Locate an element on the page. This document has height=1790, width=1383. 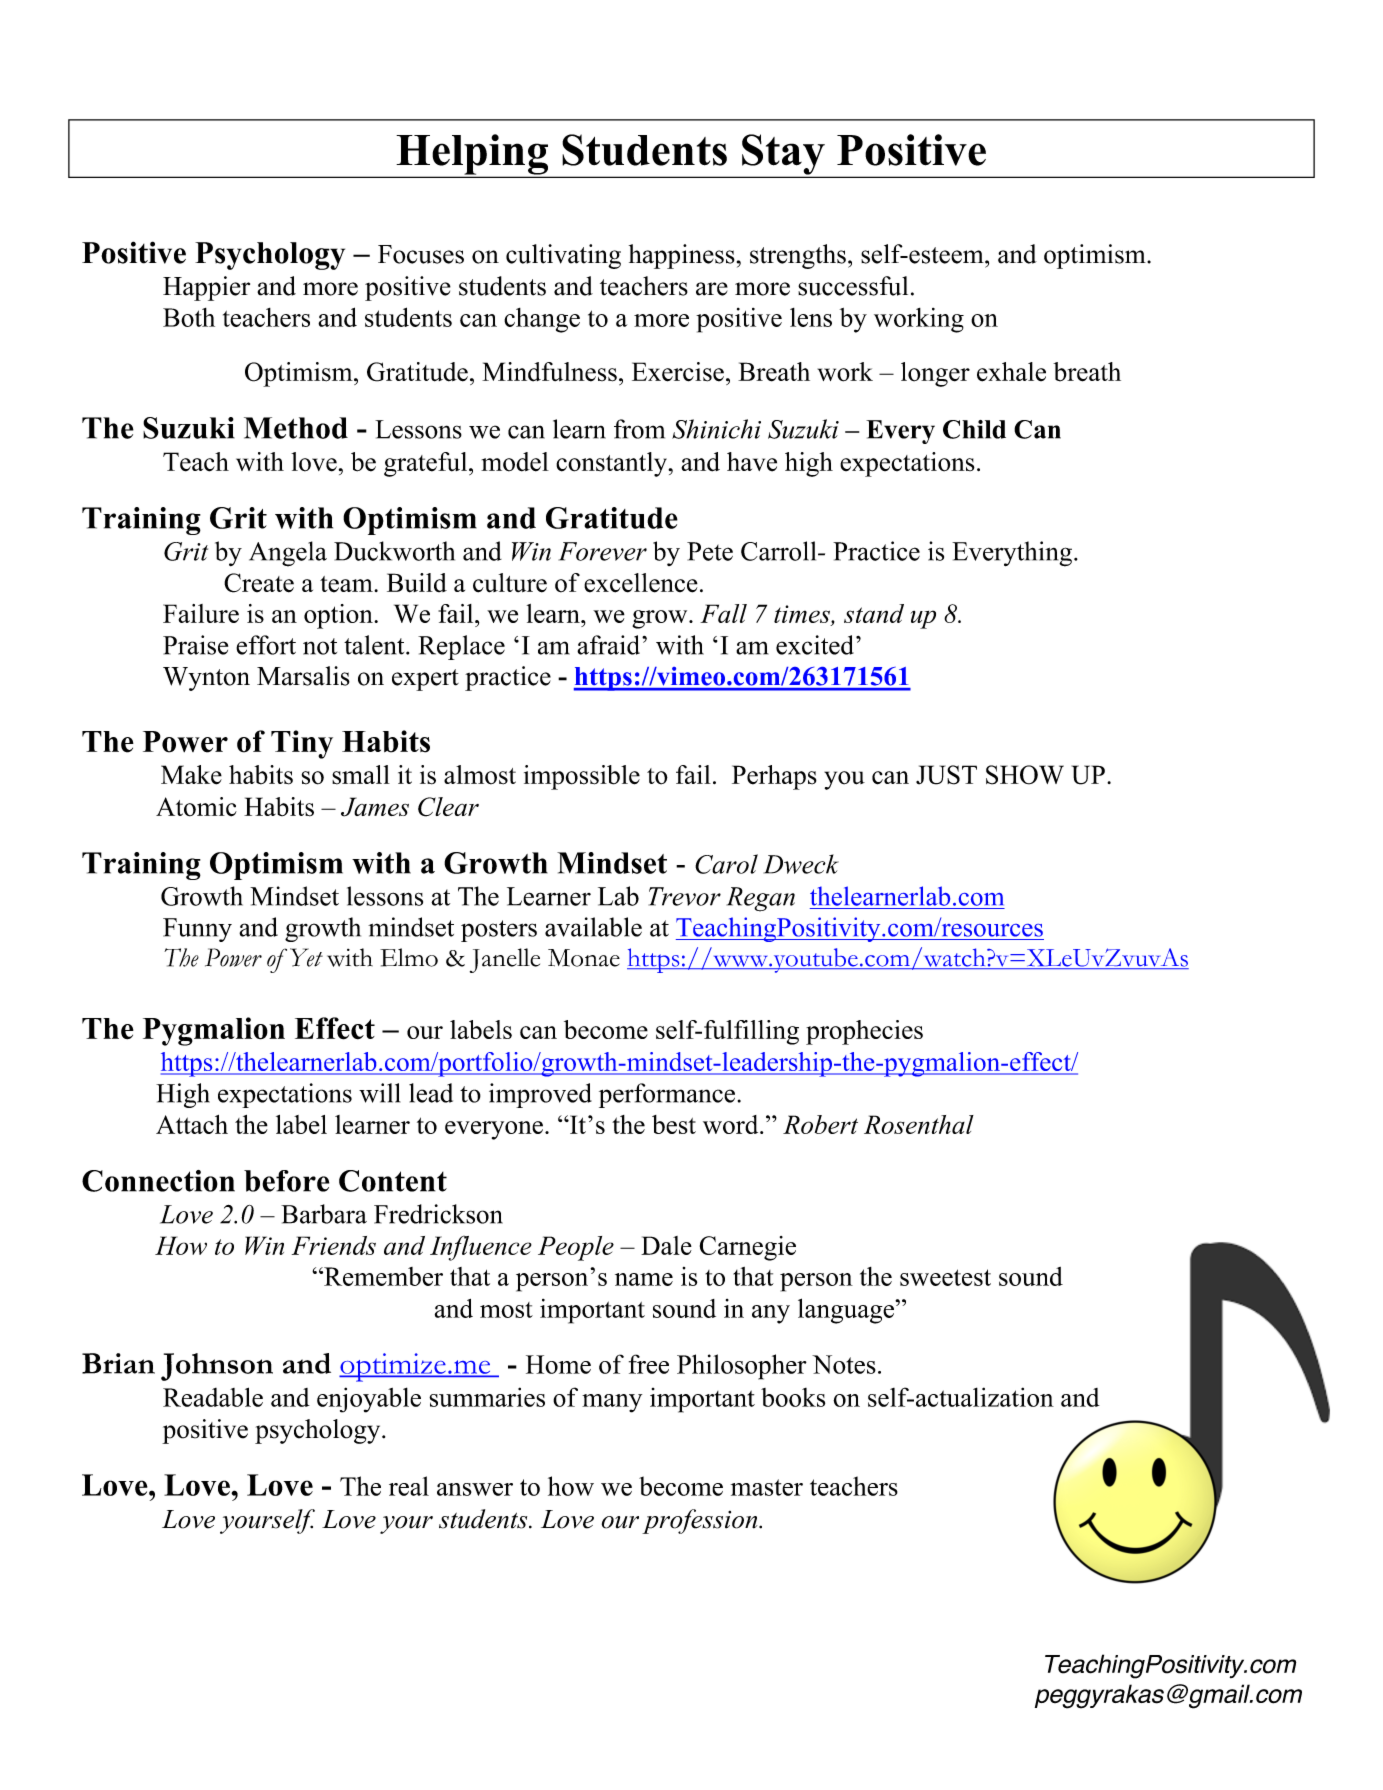
before is located at coordinates (286, 1181).
